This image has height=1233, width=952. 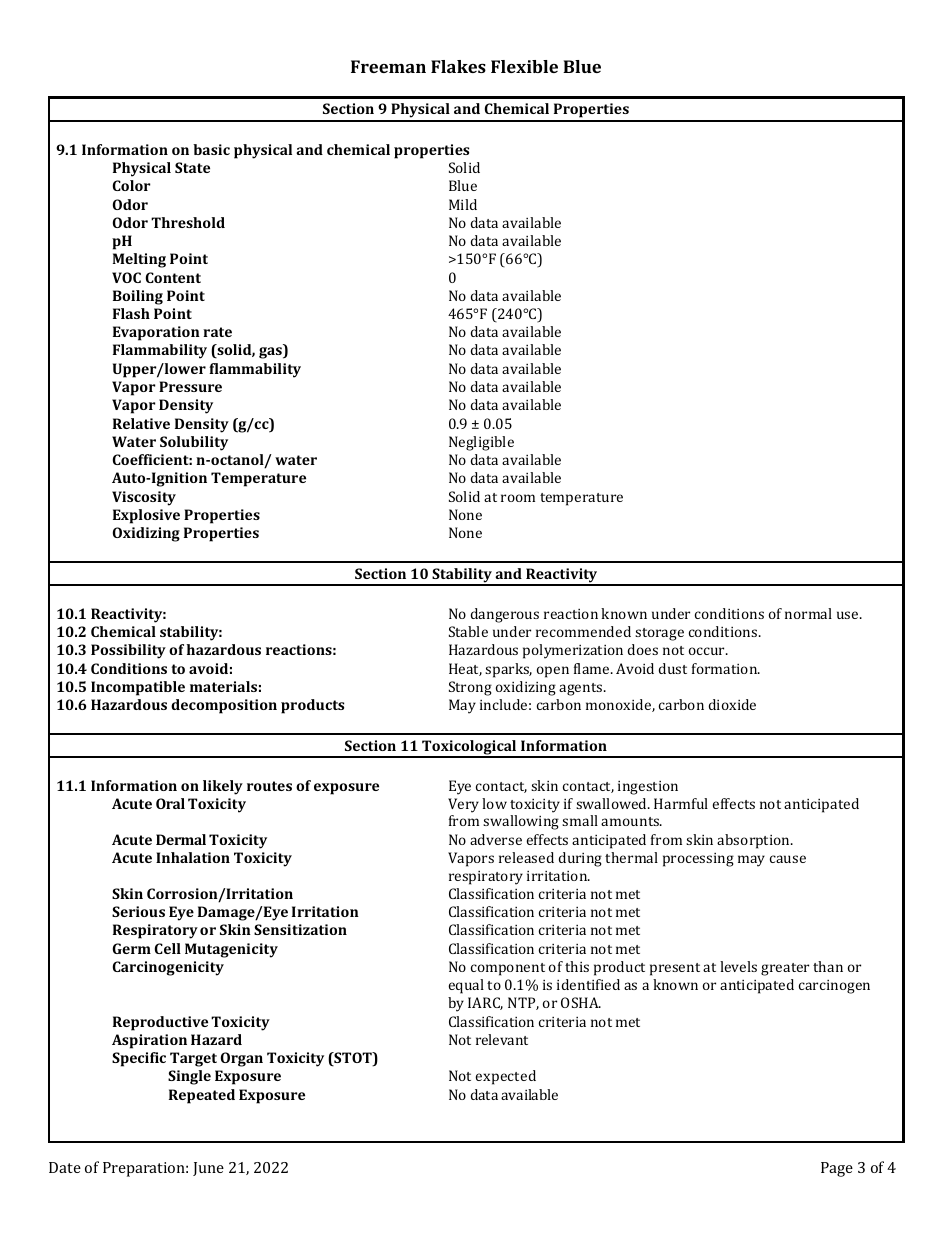 I want to click on June, so click(x=208, y=1169).
